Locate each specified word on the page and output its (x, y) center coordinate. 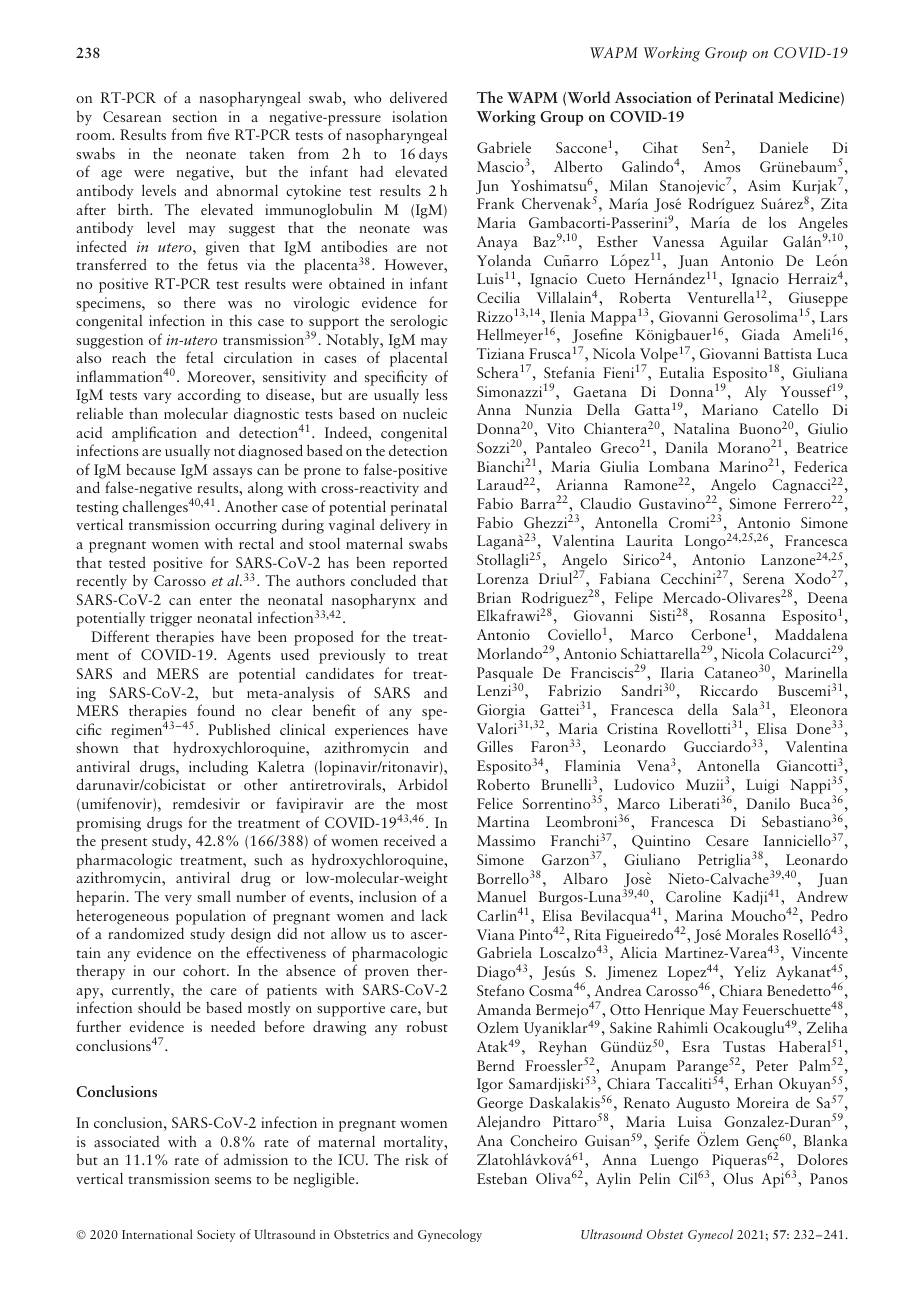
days (433, 155)
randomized (146, 933)
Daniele (784, 147)
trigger (171, 619)
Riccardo (729, 690)
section (195, 116)
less (436, 394)
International (157, 1234)
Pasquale (505, 675)
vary (158, 398)
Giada (761, 334)
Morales (752, 934)
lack (434, 915)
